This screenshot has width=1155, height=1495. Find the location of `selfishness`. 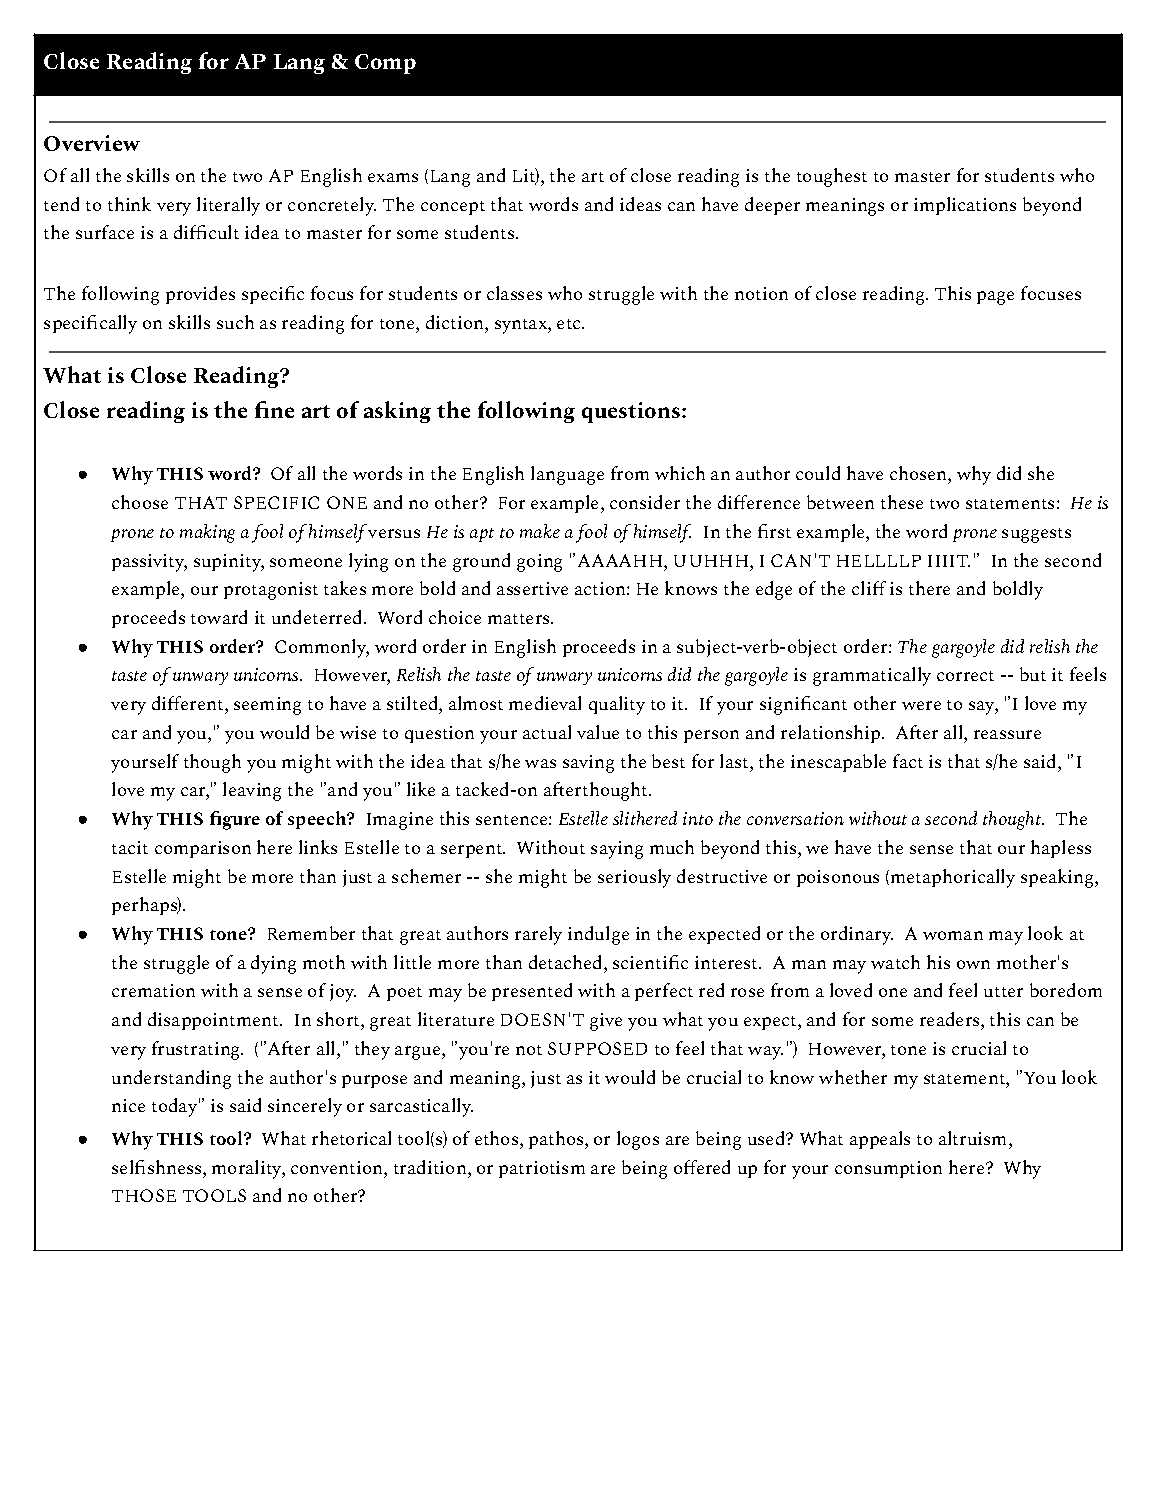

selfishness is located at coordinates (158, 1167).
